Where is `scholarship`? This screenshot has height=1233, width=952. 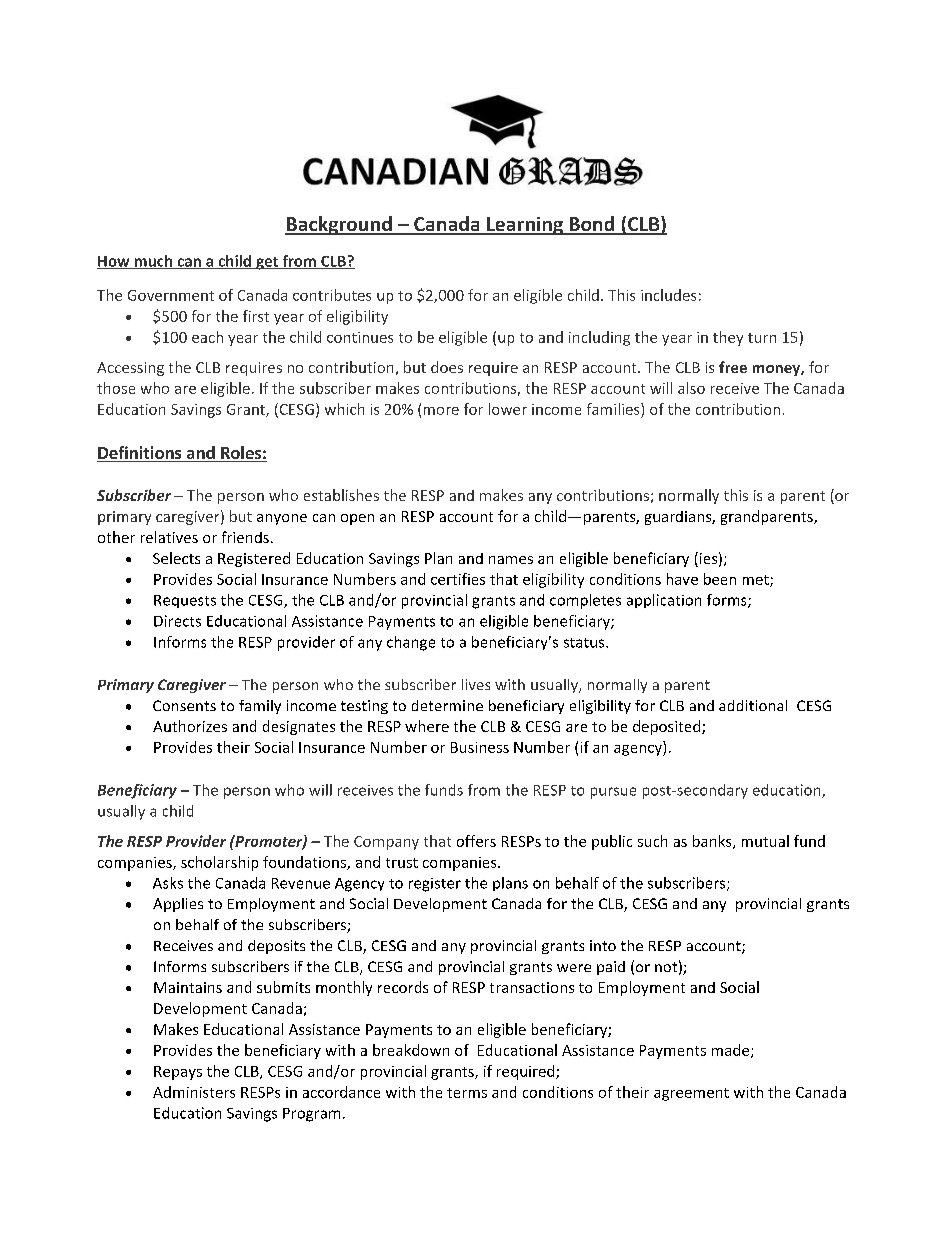 scholarship is located at coordinates (219, 863).
